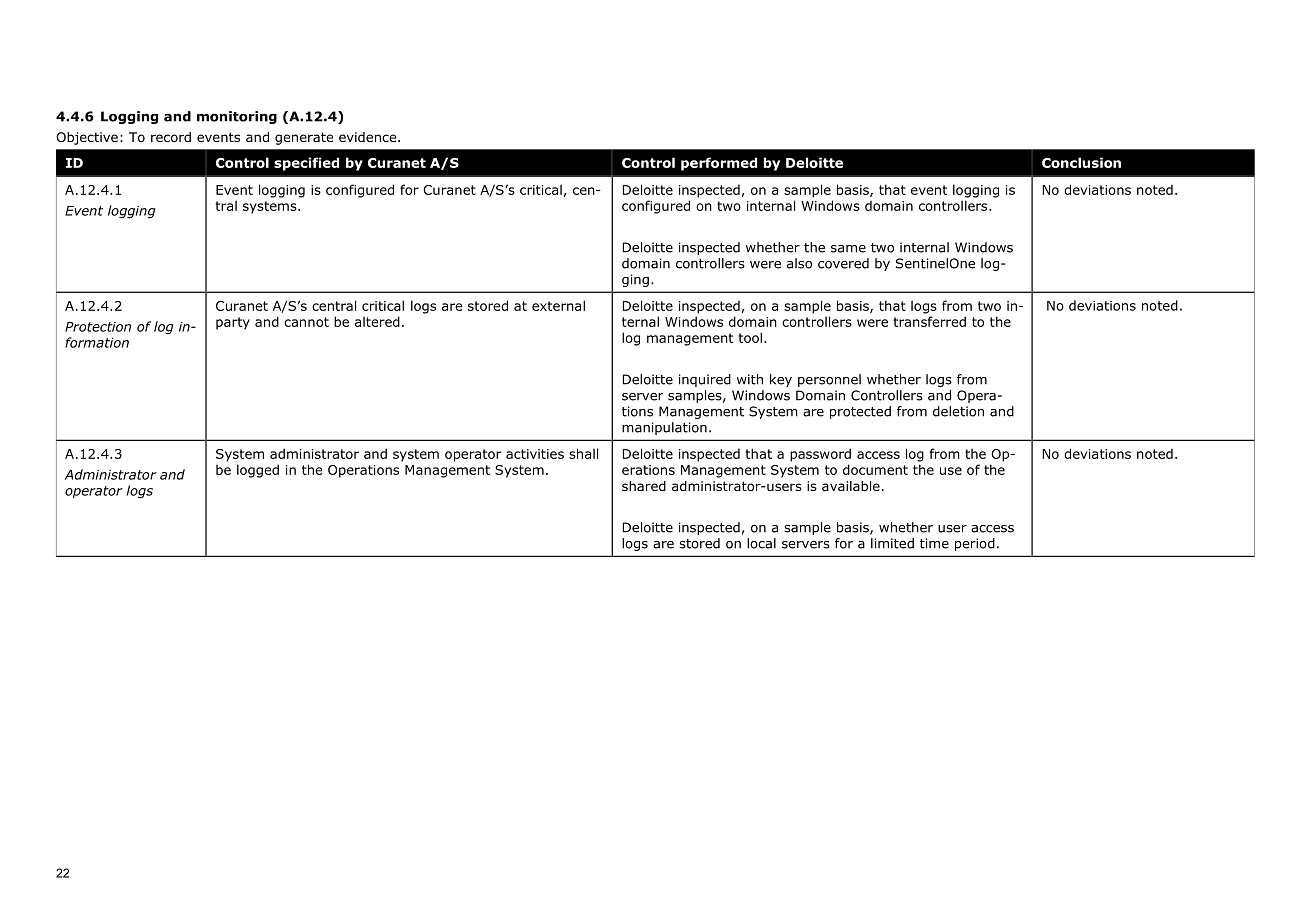  Describe the element at coordinates (719, 164) in the page. I see `performed` at that location.
